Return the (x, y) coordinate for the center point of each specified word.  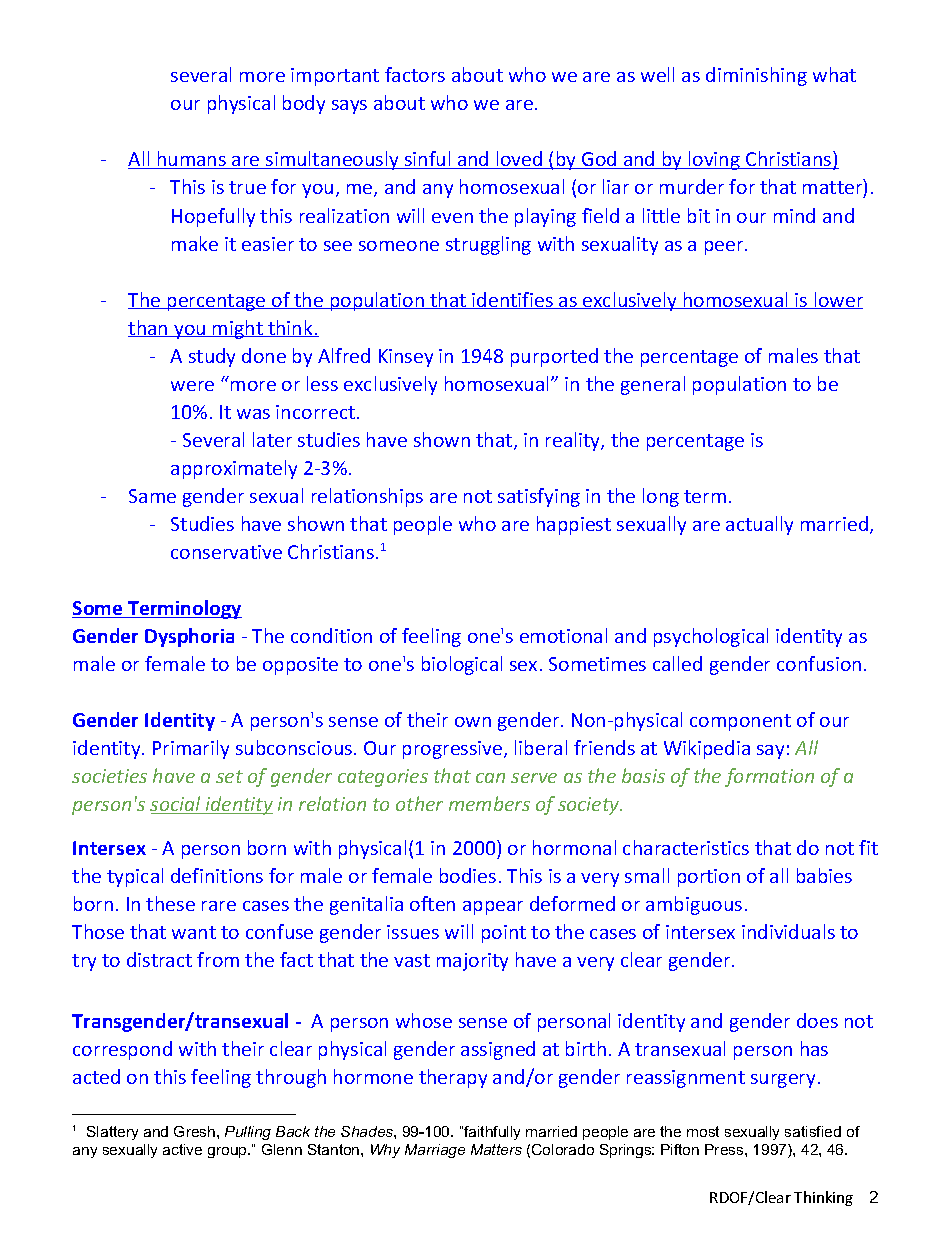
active (182, 1149)
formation (769, 777)
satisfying (539, 497)
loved (519, 160)
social (177, 805)
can (490, 778)
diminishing (756, 76)
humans (192, 160)
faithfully (491, 1133)
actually (759, 525)
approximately (234, 469)
